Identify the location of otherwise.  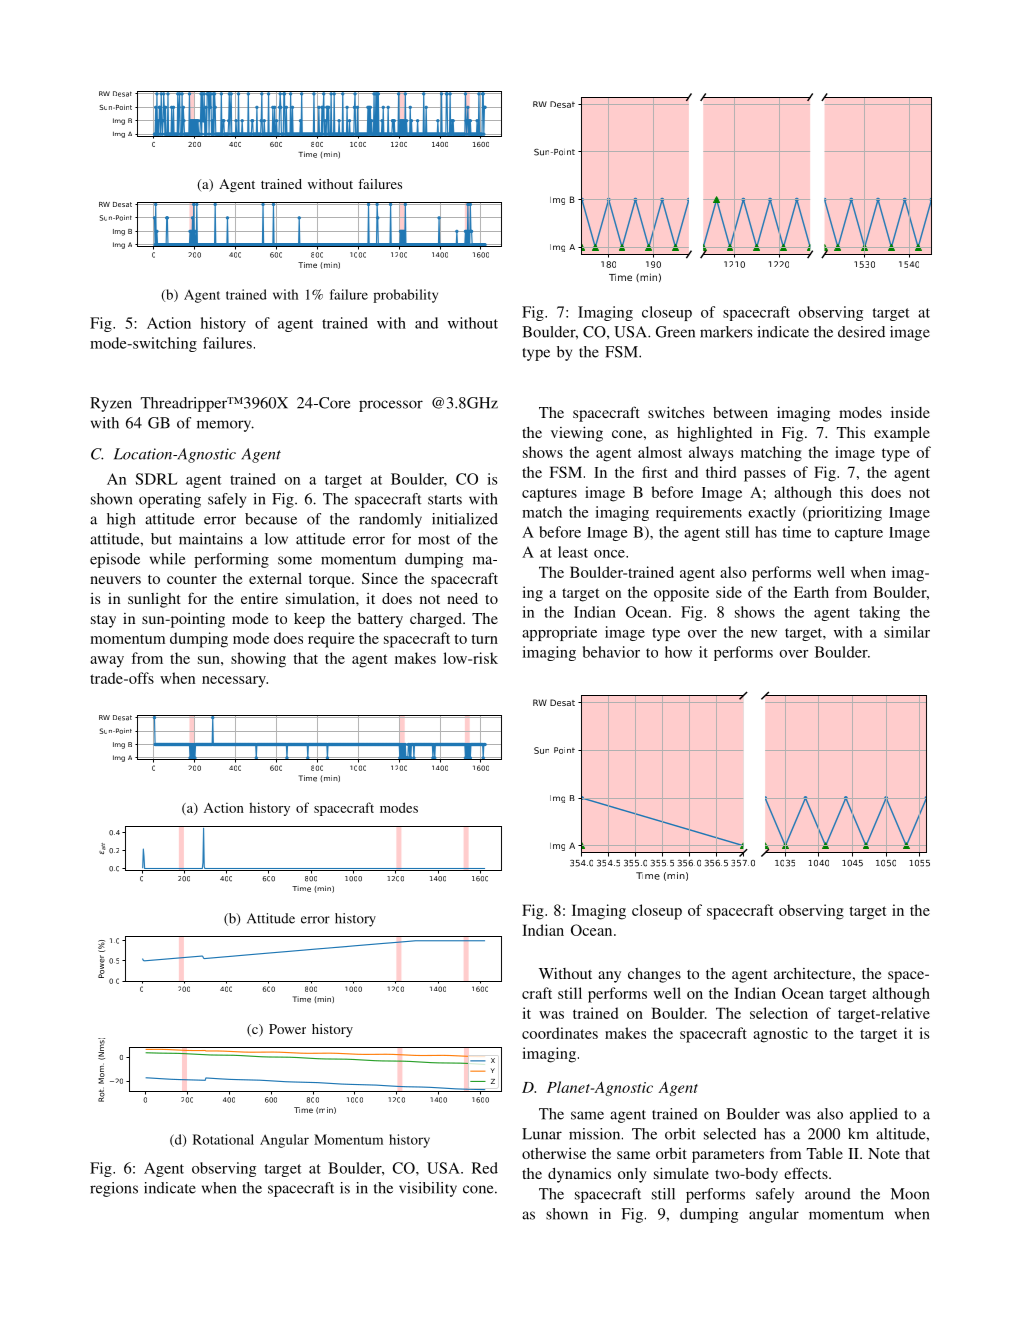
(554, 1153).
